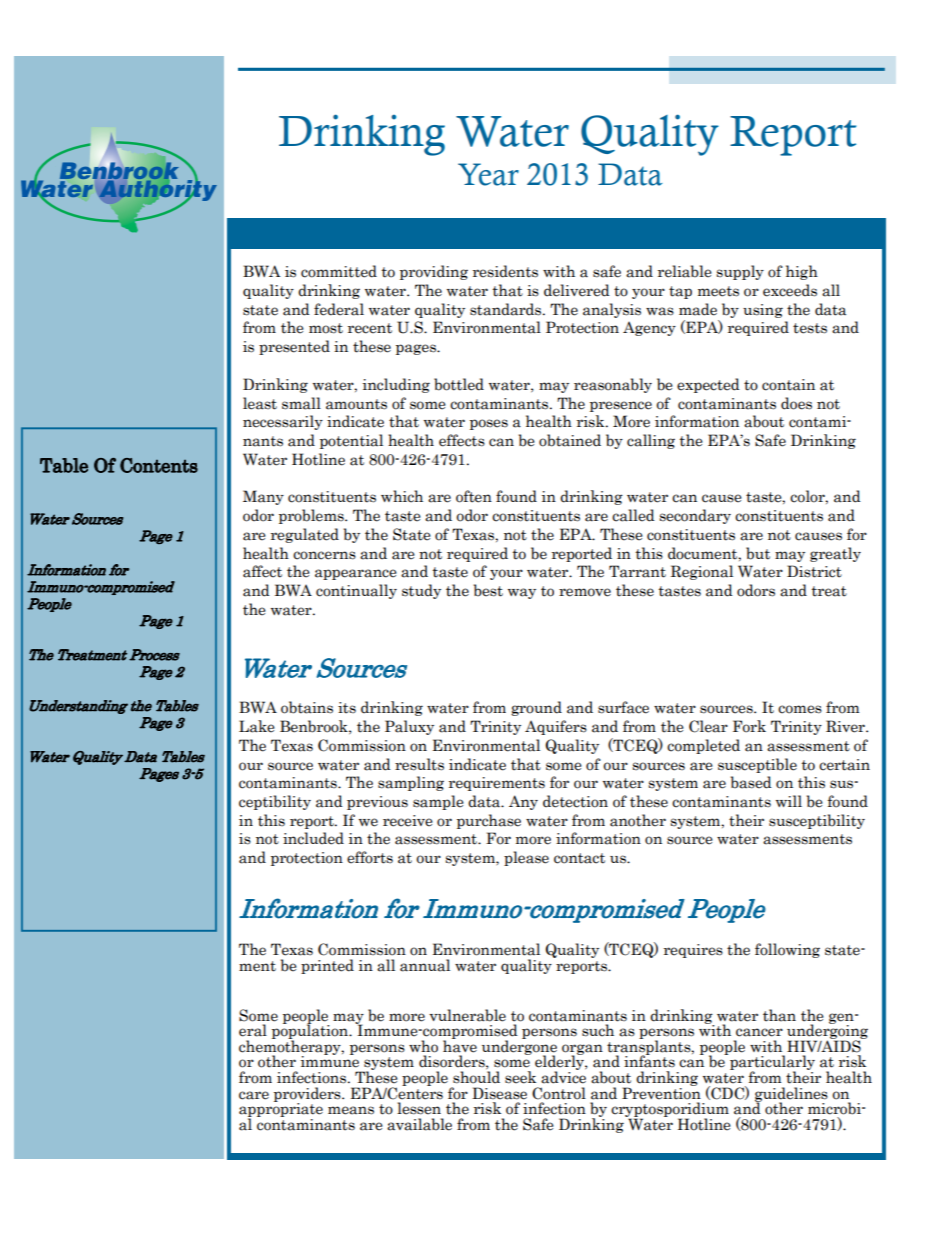 The width and height of the document is (952, 1233). Describe the element at coordinates (254, 1095) in the document. I see `care` at that location.
